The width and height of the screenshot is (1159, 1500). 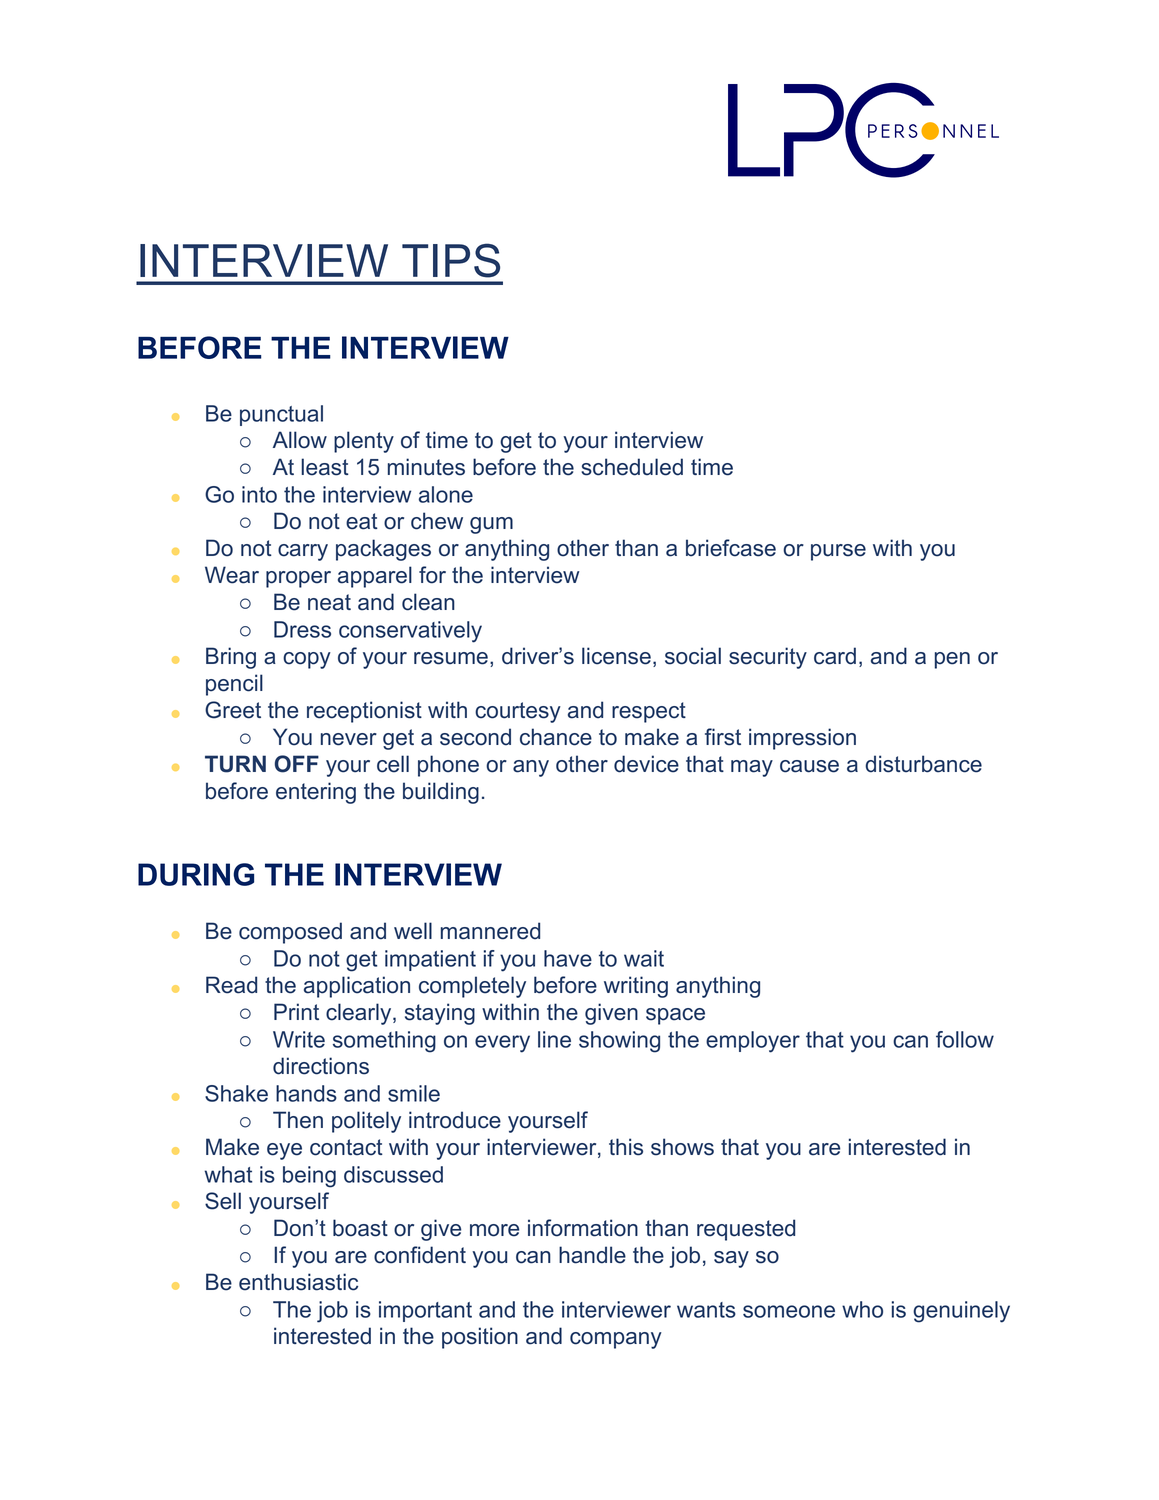 I want to click on composed, so click(x=290, y=933).
